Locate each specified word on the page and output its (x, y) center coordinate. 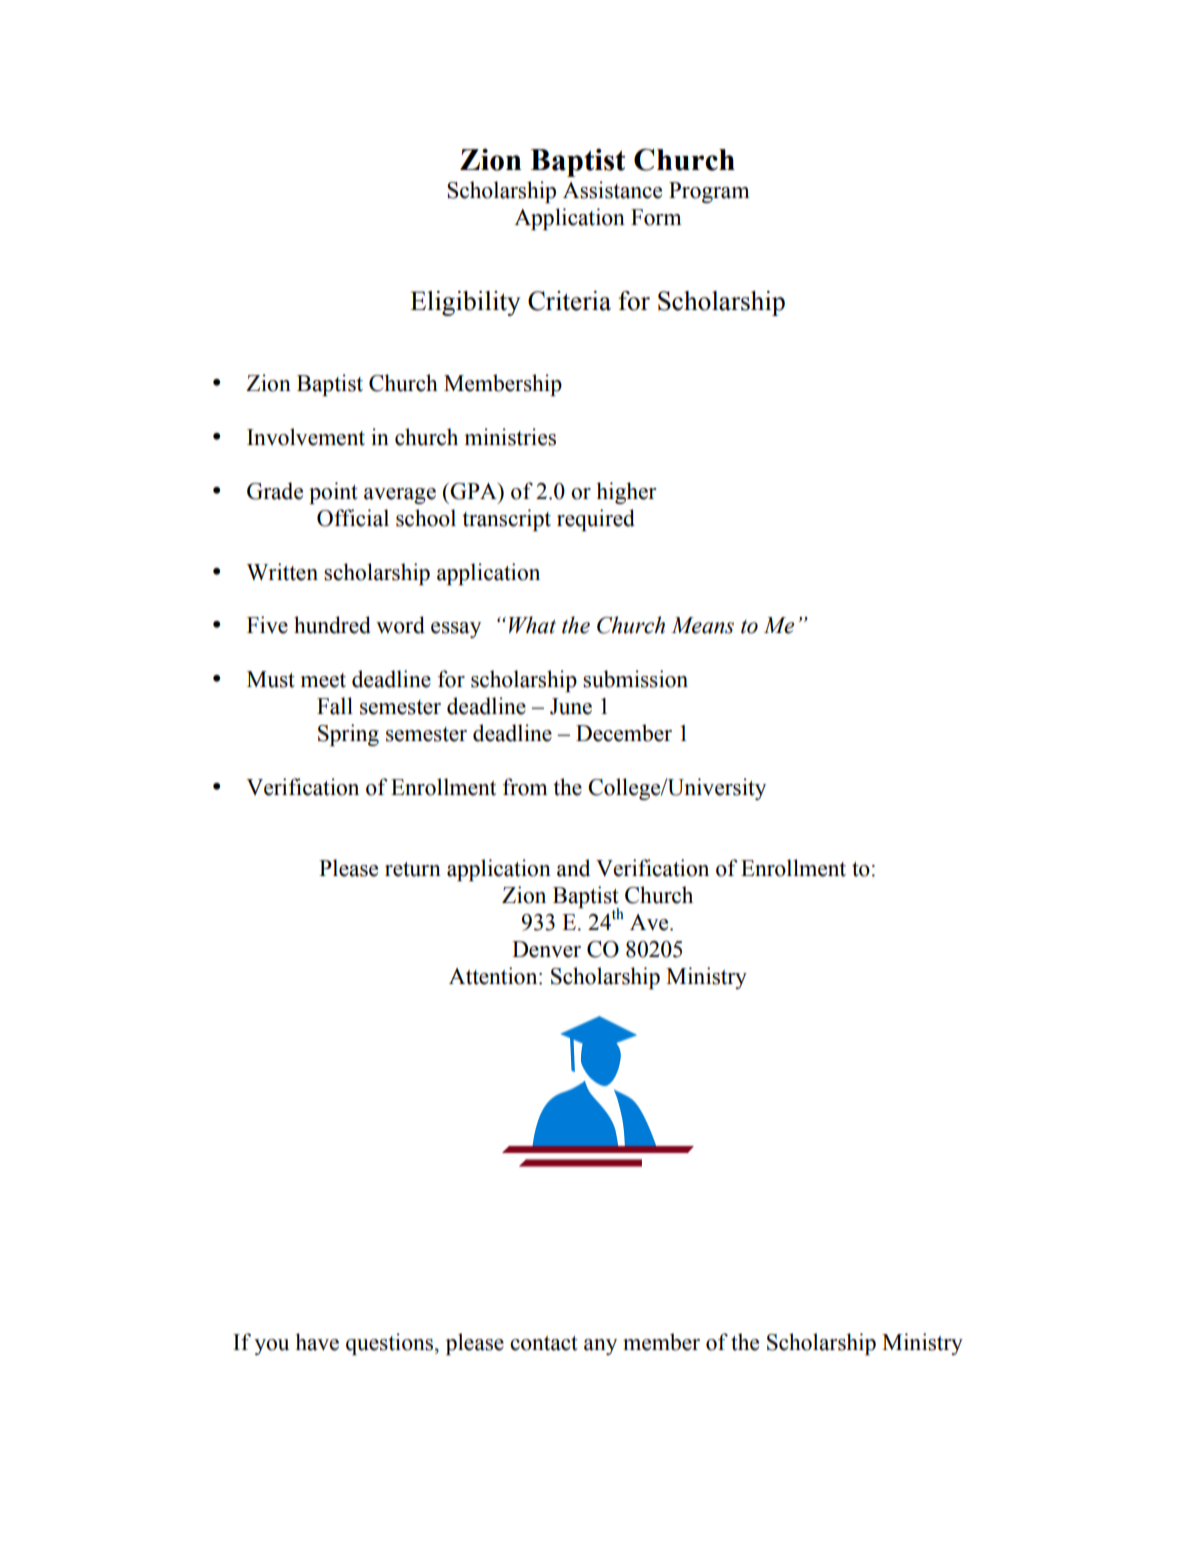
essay (456, 630)
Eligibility (465, 303)
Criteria (569, 301)
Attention (494, 976)
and (573, 868)
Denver (546, 949)
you (271, 1347)
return (413, 869)
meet (323, 680)
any (600, 1347)
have (317, 1342)
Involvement (306, 437)
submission (635, 679)
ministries (510, 437)
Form (656, 217)
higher (626, 493)
